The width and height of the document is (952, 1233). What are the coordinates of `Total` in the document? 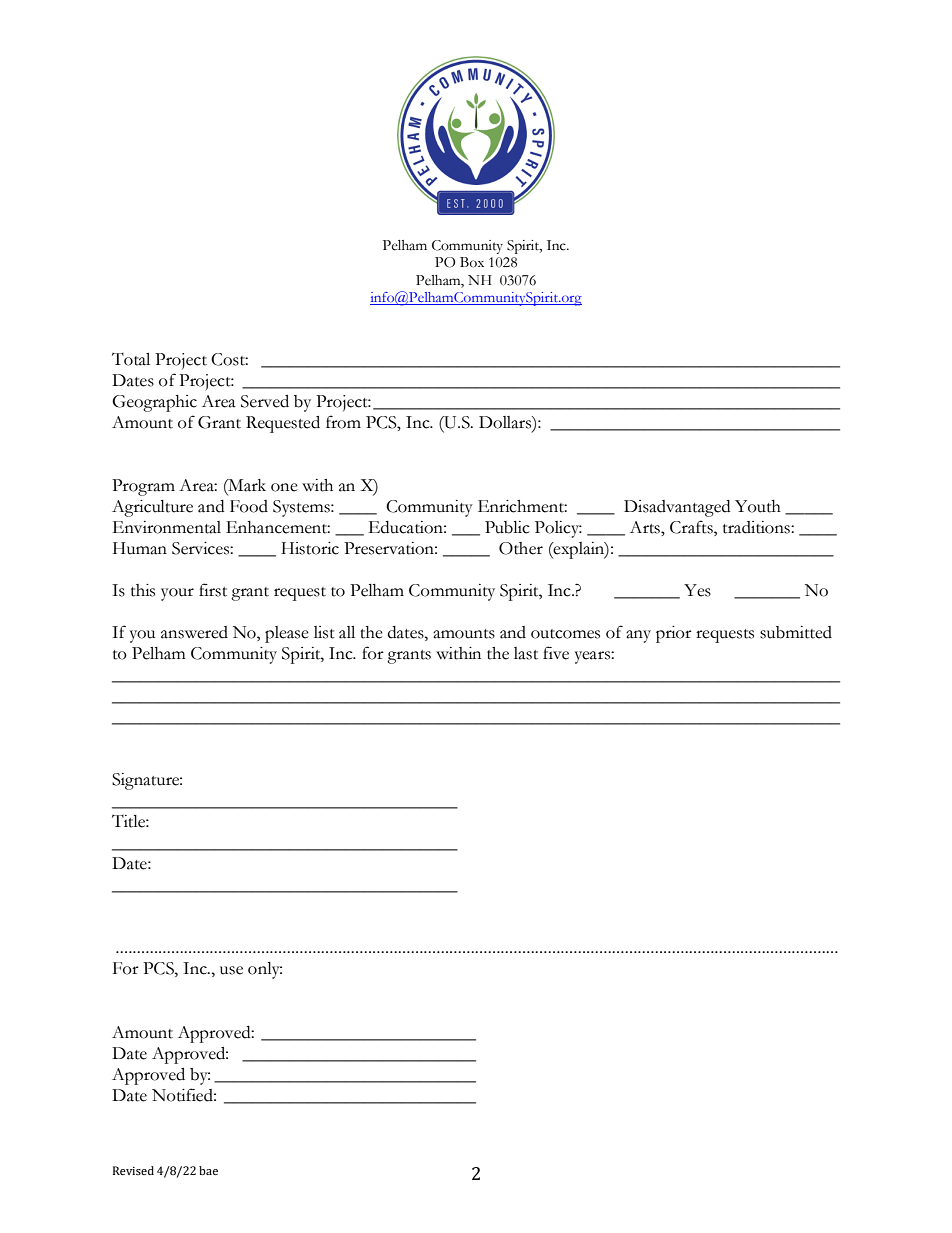 It's located at (131, 359).
